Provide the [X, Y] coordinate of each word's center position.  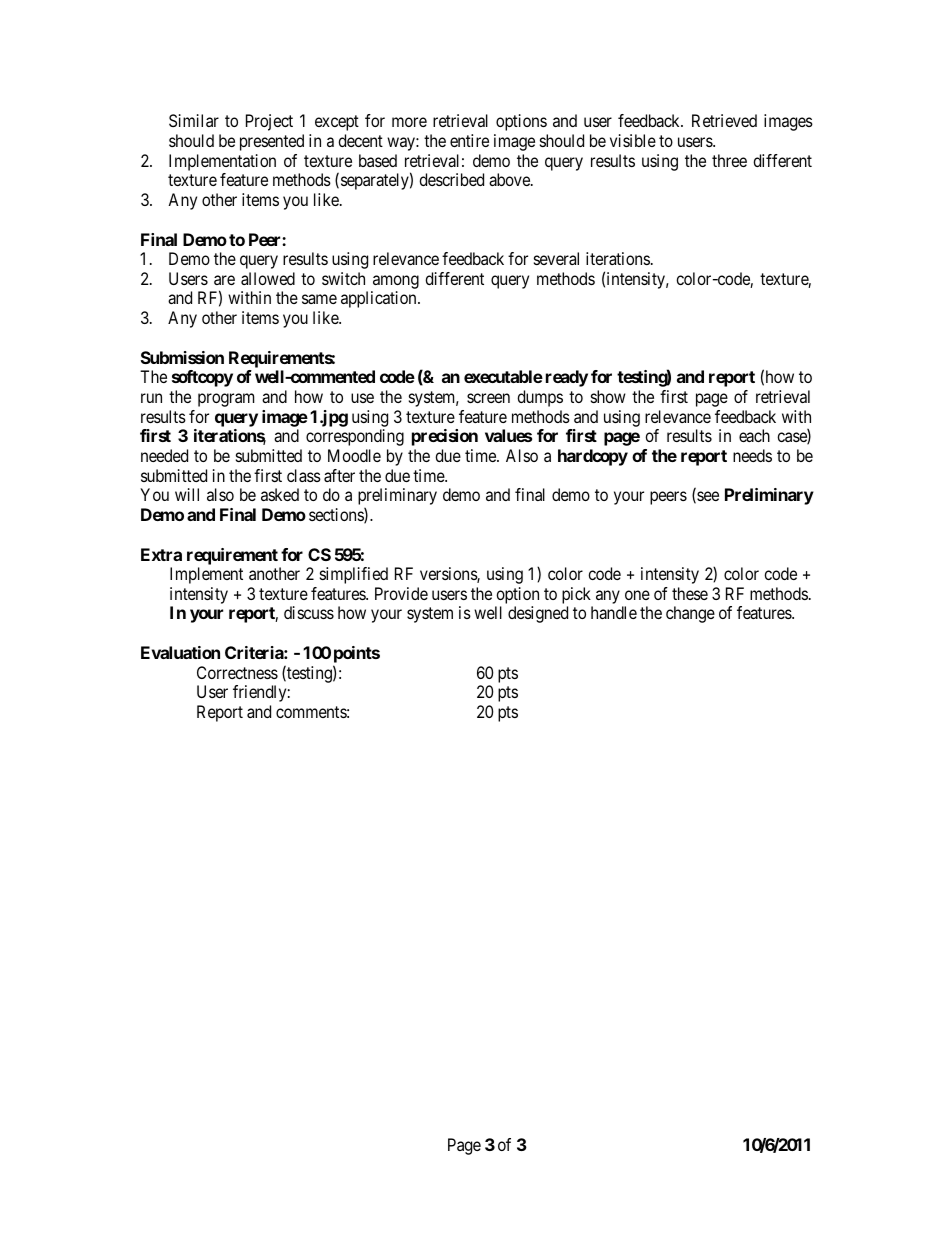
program [226, 400]
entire [469, 140]
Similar [194, 120]
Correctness [237, 672]
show [608, 396]
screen [488, 398]
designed [538, 614]
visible [633, 140]
